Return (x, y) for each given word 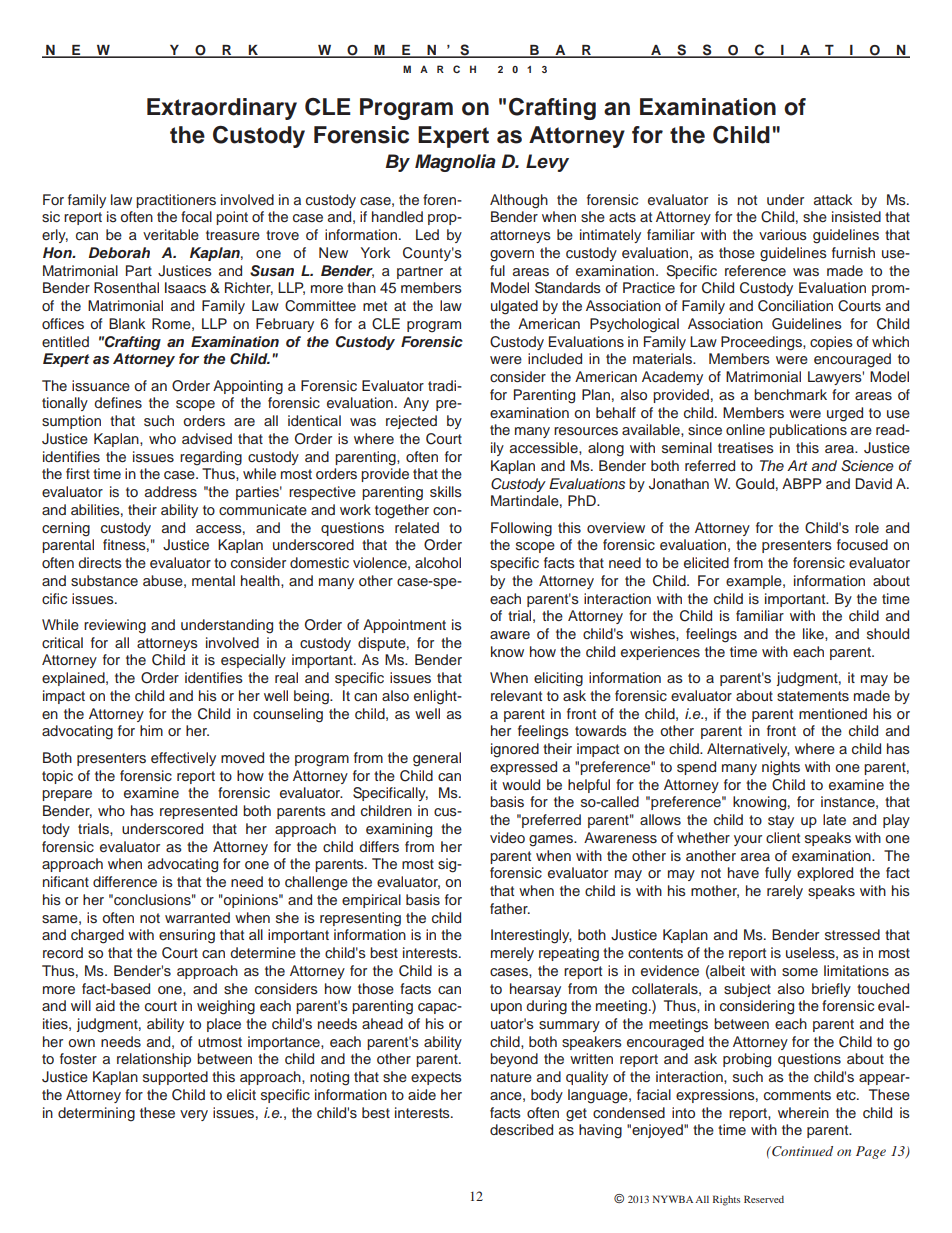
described (521, 1129)
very (194, 1115)
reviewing (115, 626)
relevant (516, 695)
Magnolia (455, 163)
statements (813, 696)
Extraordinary (222, 109)
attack (833, 199)
